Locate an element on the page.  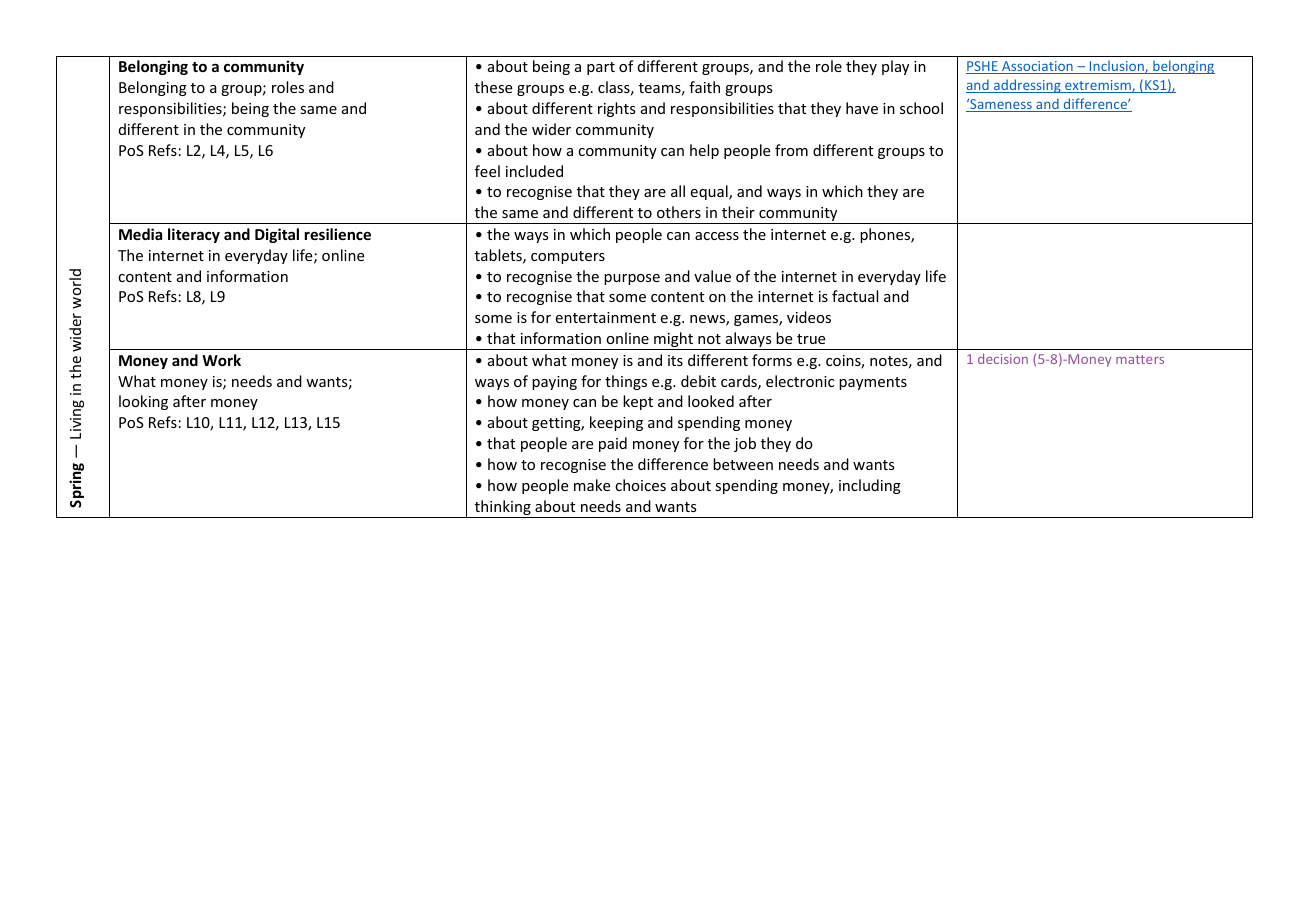
these is located at coordinates (493, 87).
